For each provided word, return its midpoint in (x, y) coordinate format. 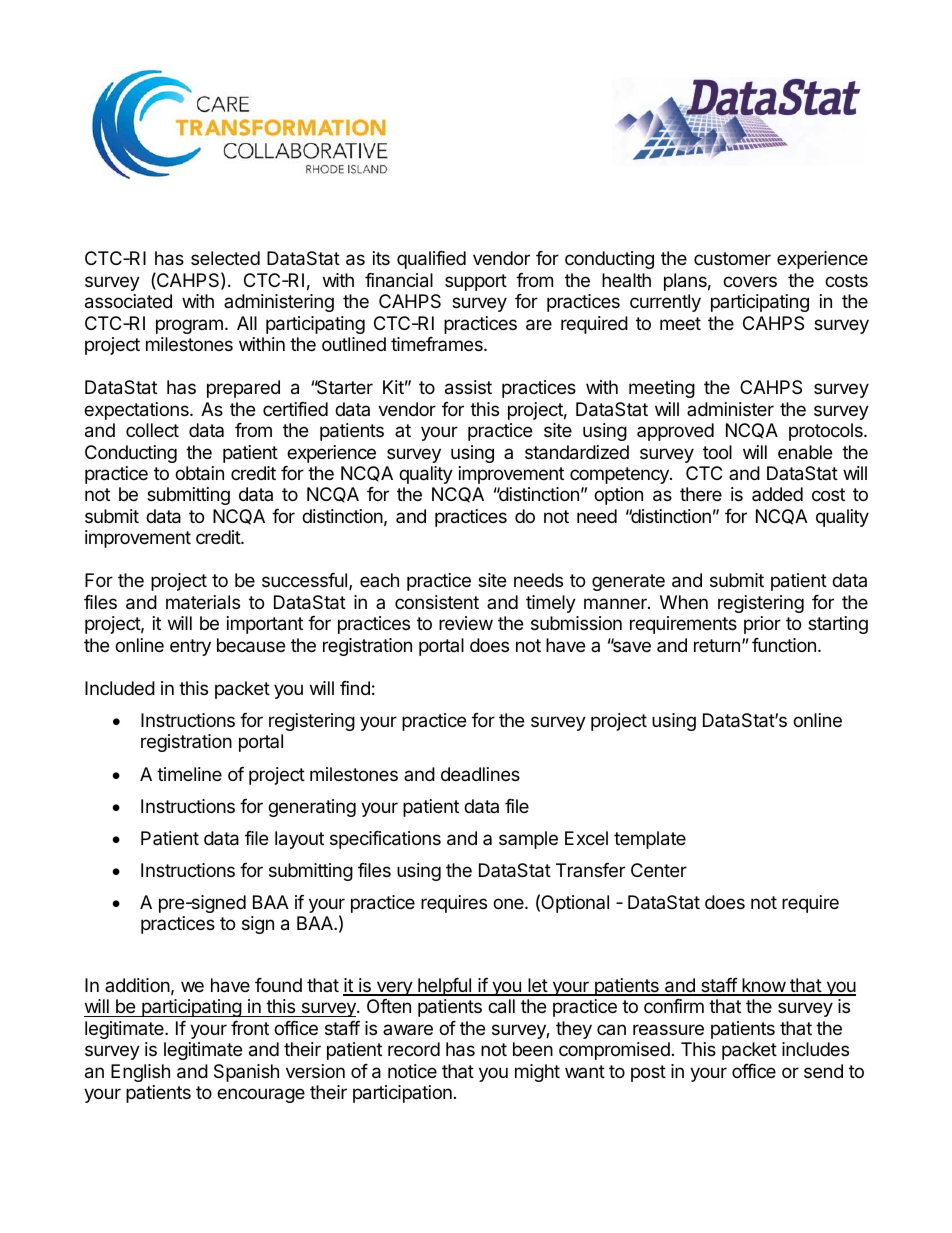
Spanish (246, 1073)
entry (190, 647)
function (784, 645)
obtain (199, 473)
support (476, 282)
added (777, 494)
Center (659, 870)
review (466, 623)
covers (750, 281)
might (537, 1073)
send (823, 1071)
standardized (577, 452)
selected (225, 258)
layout (299, 840)
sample (528, 840)
